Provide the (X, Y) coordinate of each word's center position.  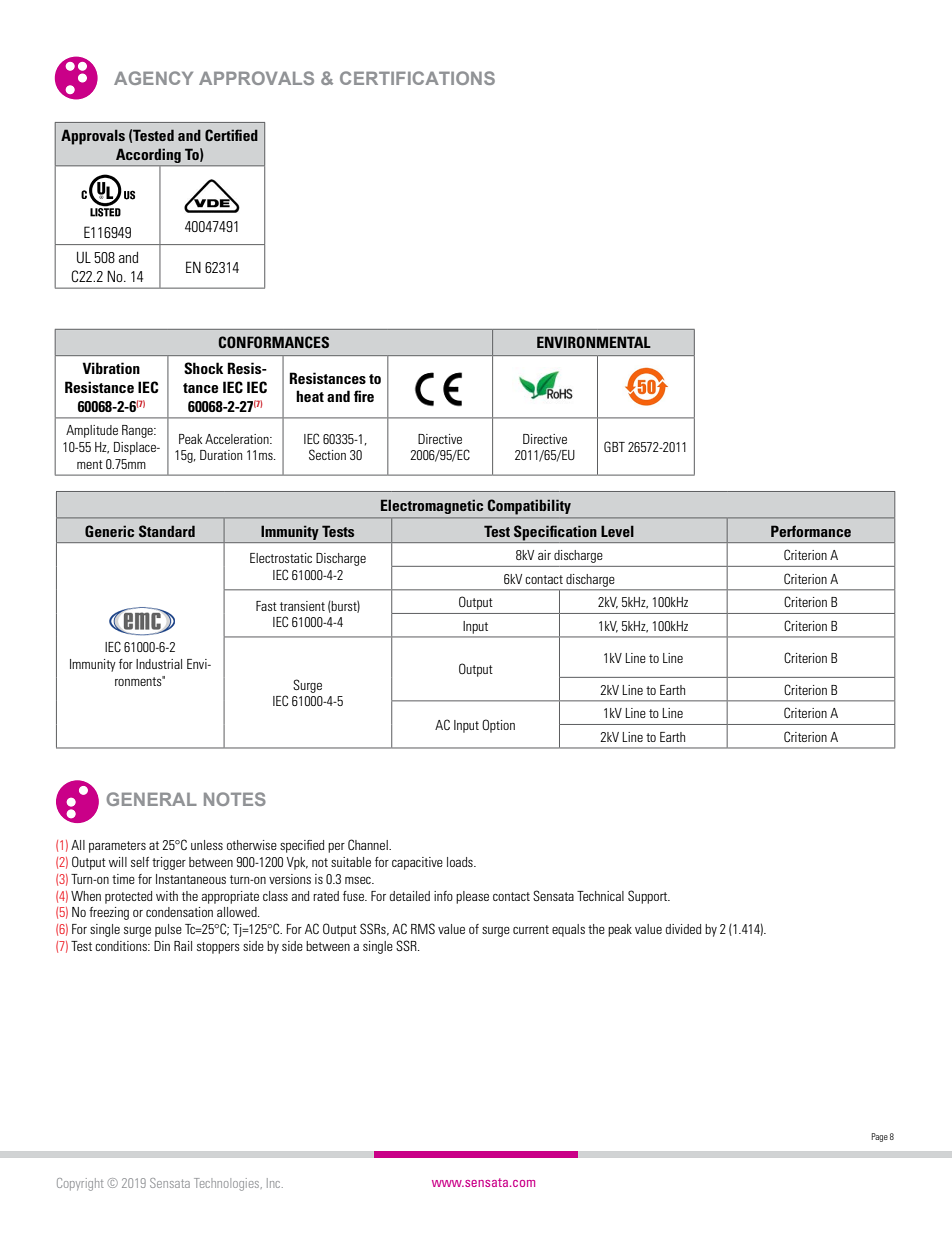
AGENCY (153, 78)
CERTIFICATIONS (417, 78)
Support (649, 897)
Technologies (228, 1184)
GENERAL (151, 799)
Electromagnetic (432, 506)
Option (498, 726)
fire (364, 396)
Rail (183, 946)
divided (683, 929)
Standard (167, 531)
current (531, 929)
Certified (231, 135)
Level (617, 531)
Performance (811, 531)
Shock (203, 368)
